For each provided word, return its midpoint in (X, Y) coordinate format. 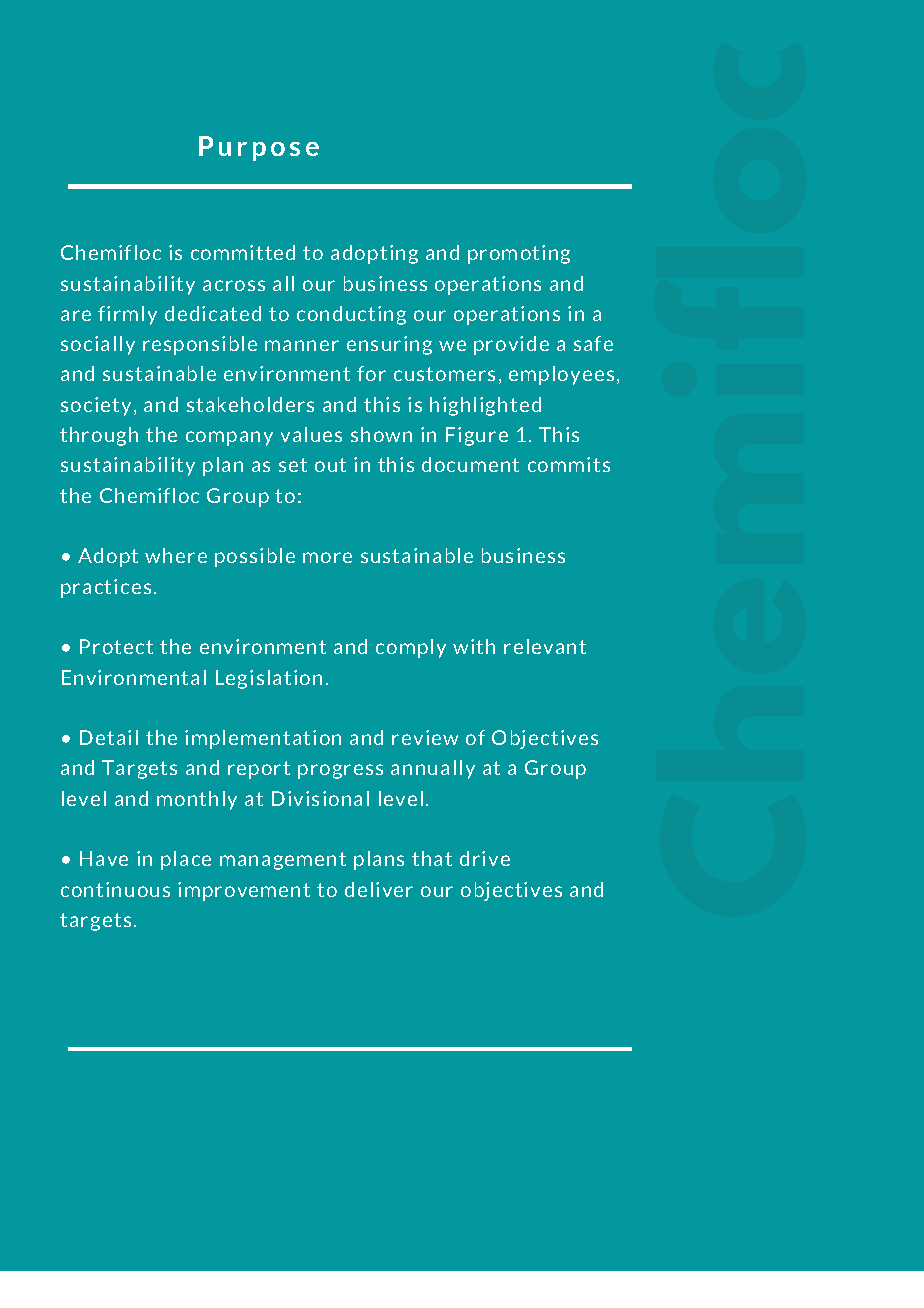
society (96, 406)
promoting (519, 254)
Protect (116, 646)
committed (243, 252)
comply (411, 648)
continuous (115, 889)
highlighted (485, 406)
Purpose (259, 148)
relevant (545, 646)
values (311, 434)
